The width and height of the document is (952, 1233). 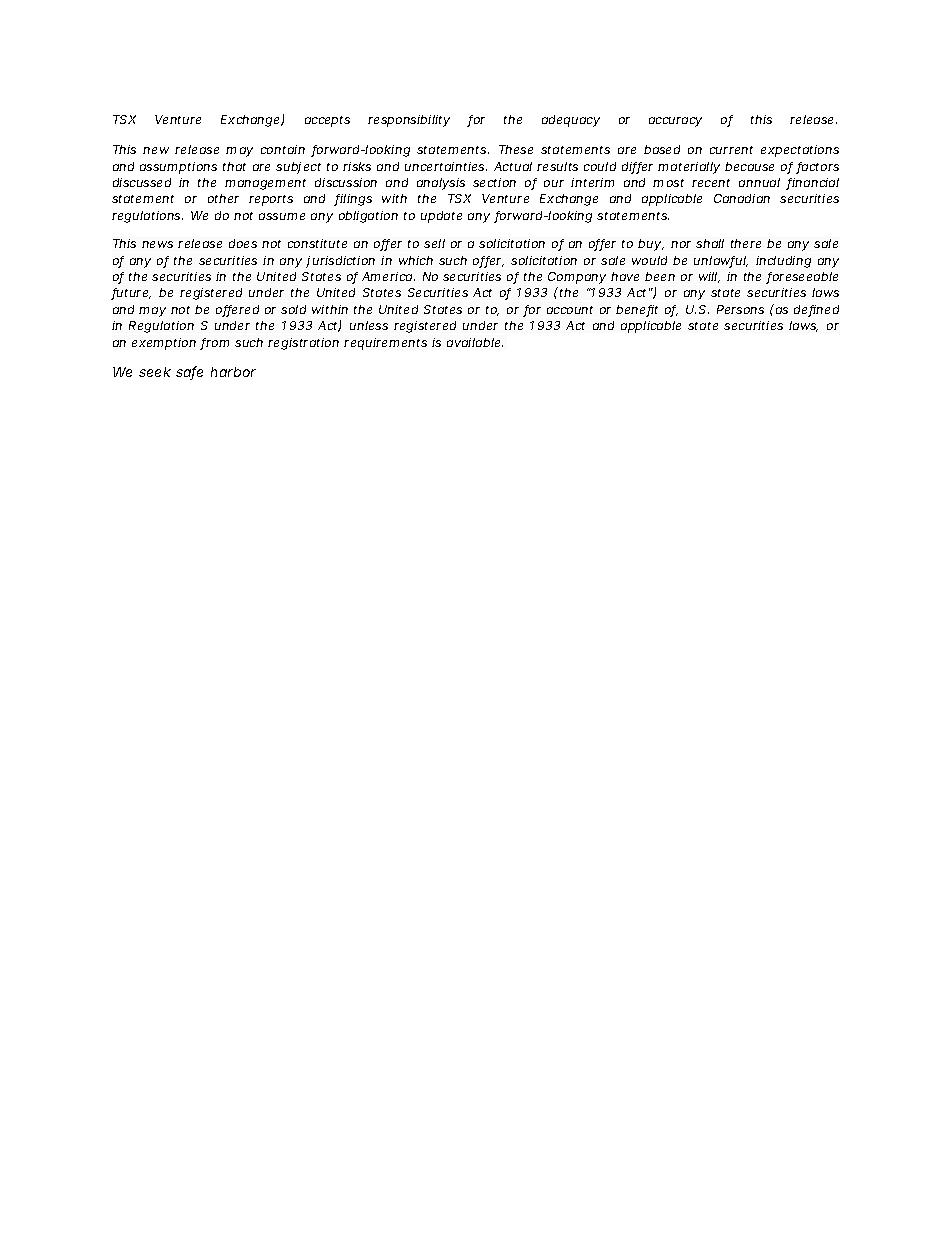 I want to click on there, so click(x=746, y=243).
